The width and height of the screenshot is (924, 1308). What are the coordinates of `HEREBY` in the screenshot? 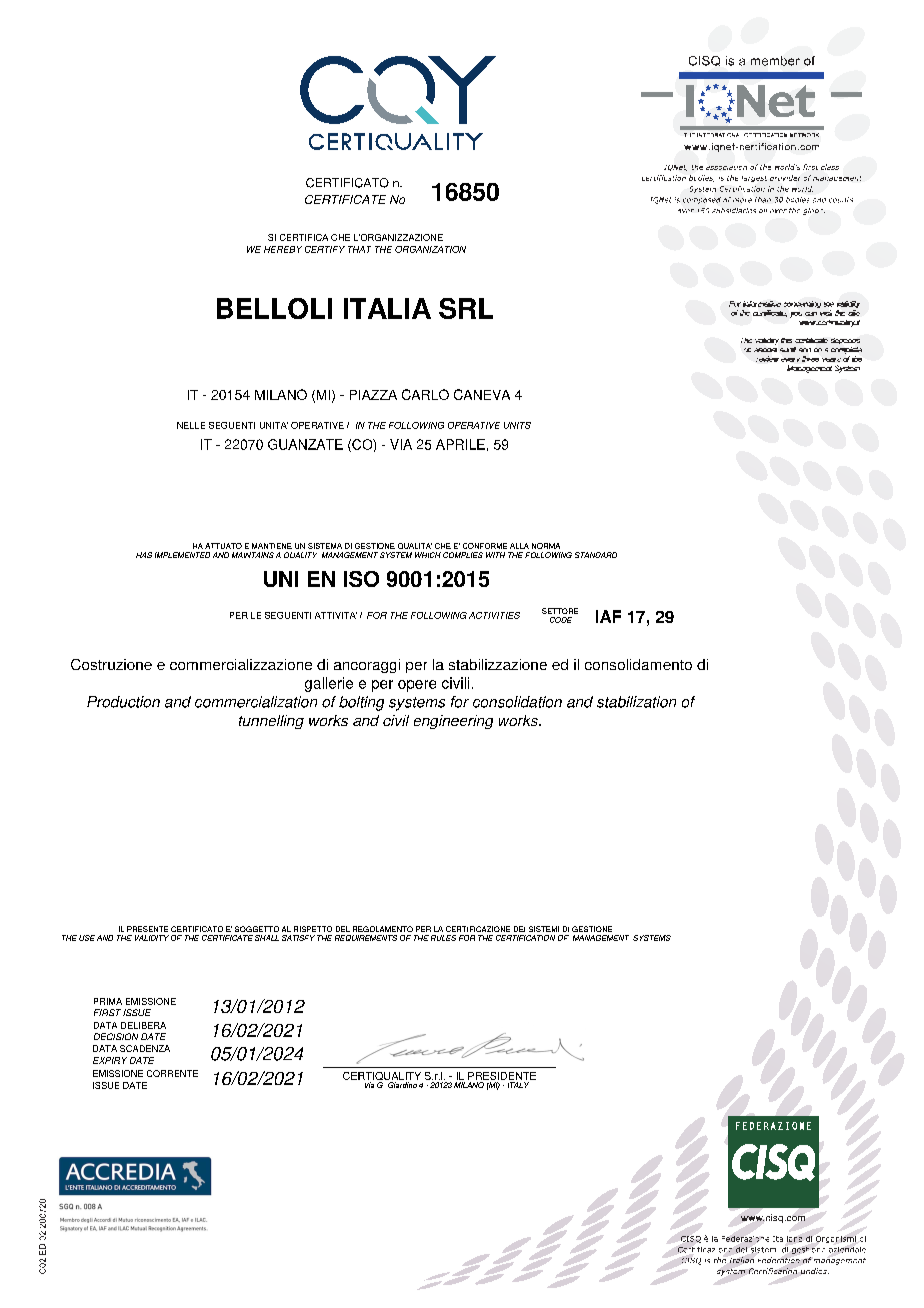 It's located at (283, 249).
